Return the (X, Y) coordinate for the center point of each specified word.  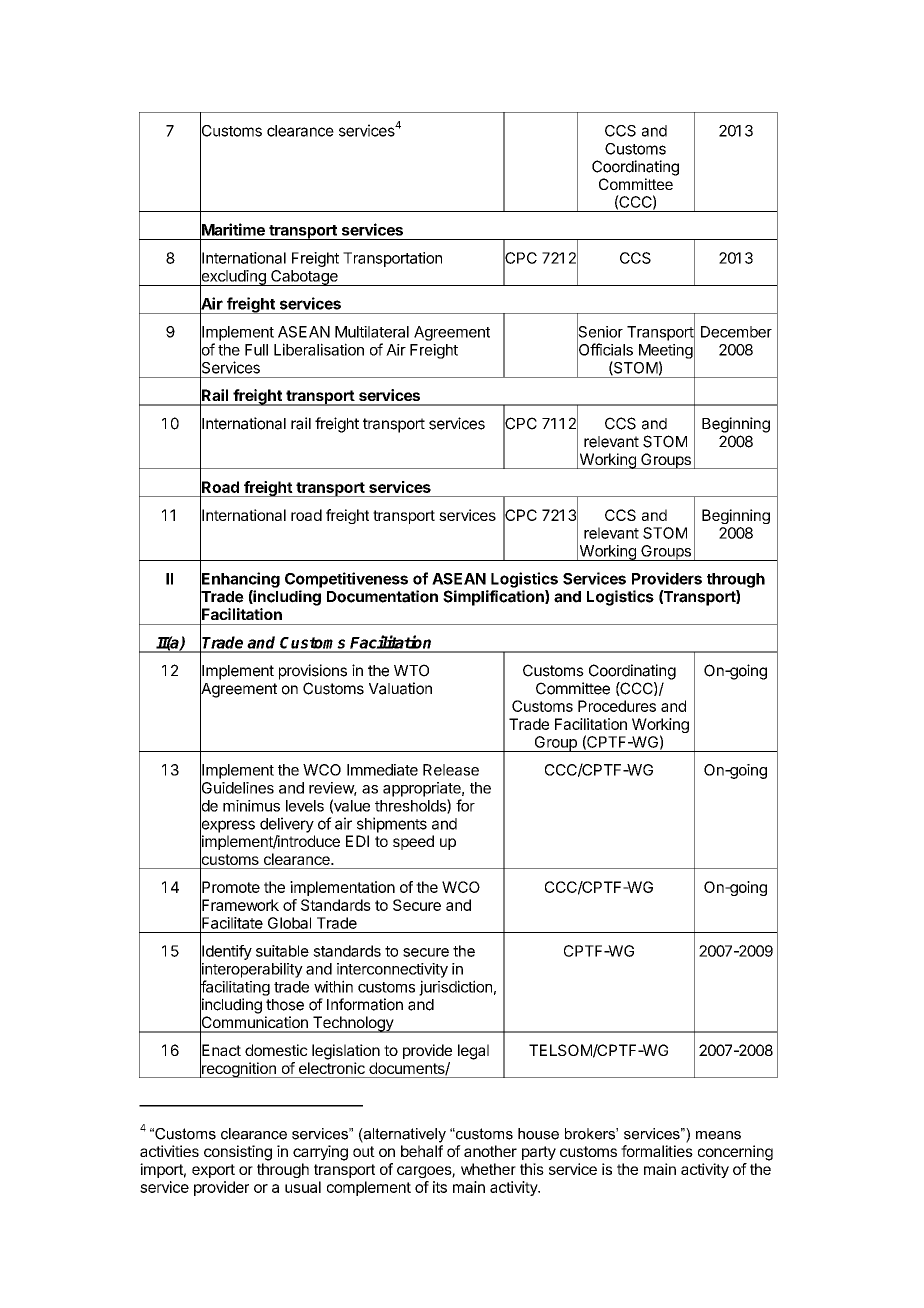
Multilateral (372, 332)
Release (451, 770)
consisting (238, 1153)
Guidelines (237, 788)
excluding (233, 277)
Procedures (617, 706)
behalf (422, 1151)
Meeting (666, 351)
